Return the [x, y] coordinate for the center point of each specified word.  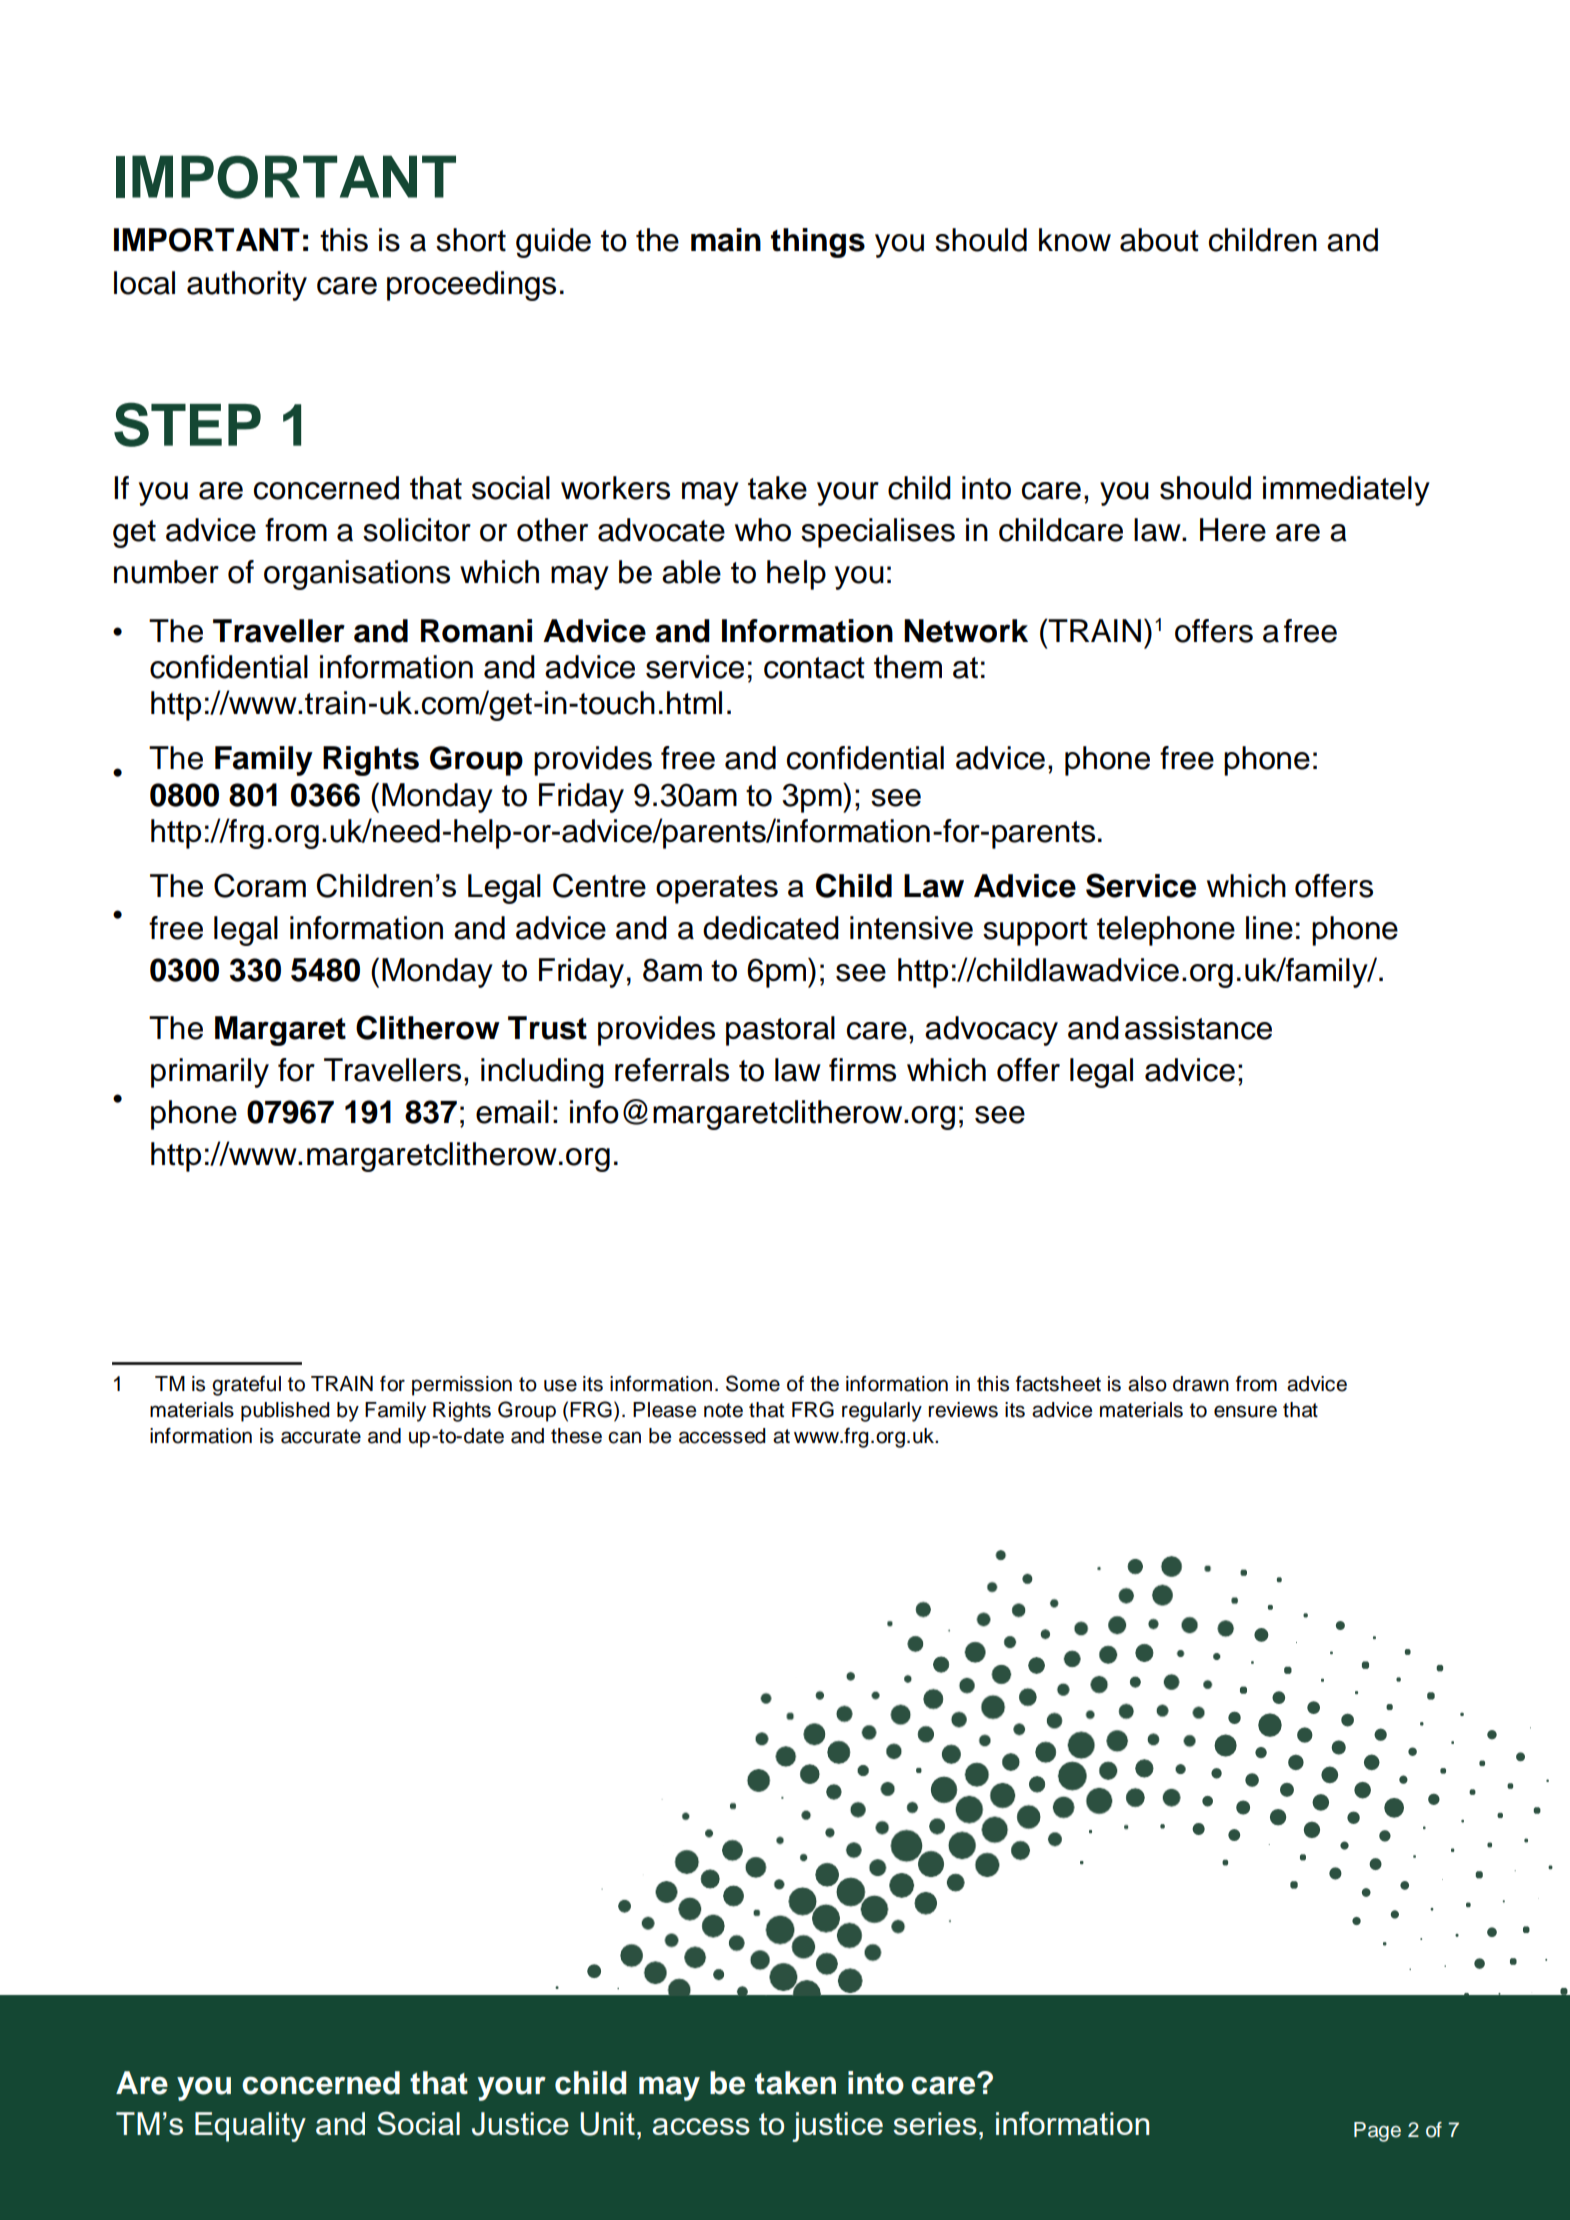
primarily [210, 1073]
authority [247, 286]
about [1159, 240]
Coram [260, 885]
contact [814, 668]
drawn [1201, 1384]
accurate [321, 1436]
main [726, 240]
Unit [607, 2124]
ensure [1245, 1411]
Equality [250, 2127]
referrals [672, 1070]
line [1269, 928]
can [624, 1437]
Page [1377, 2132]
